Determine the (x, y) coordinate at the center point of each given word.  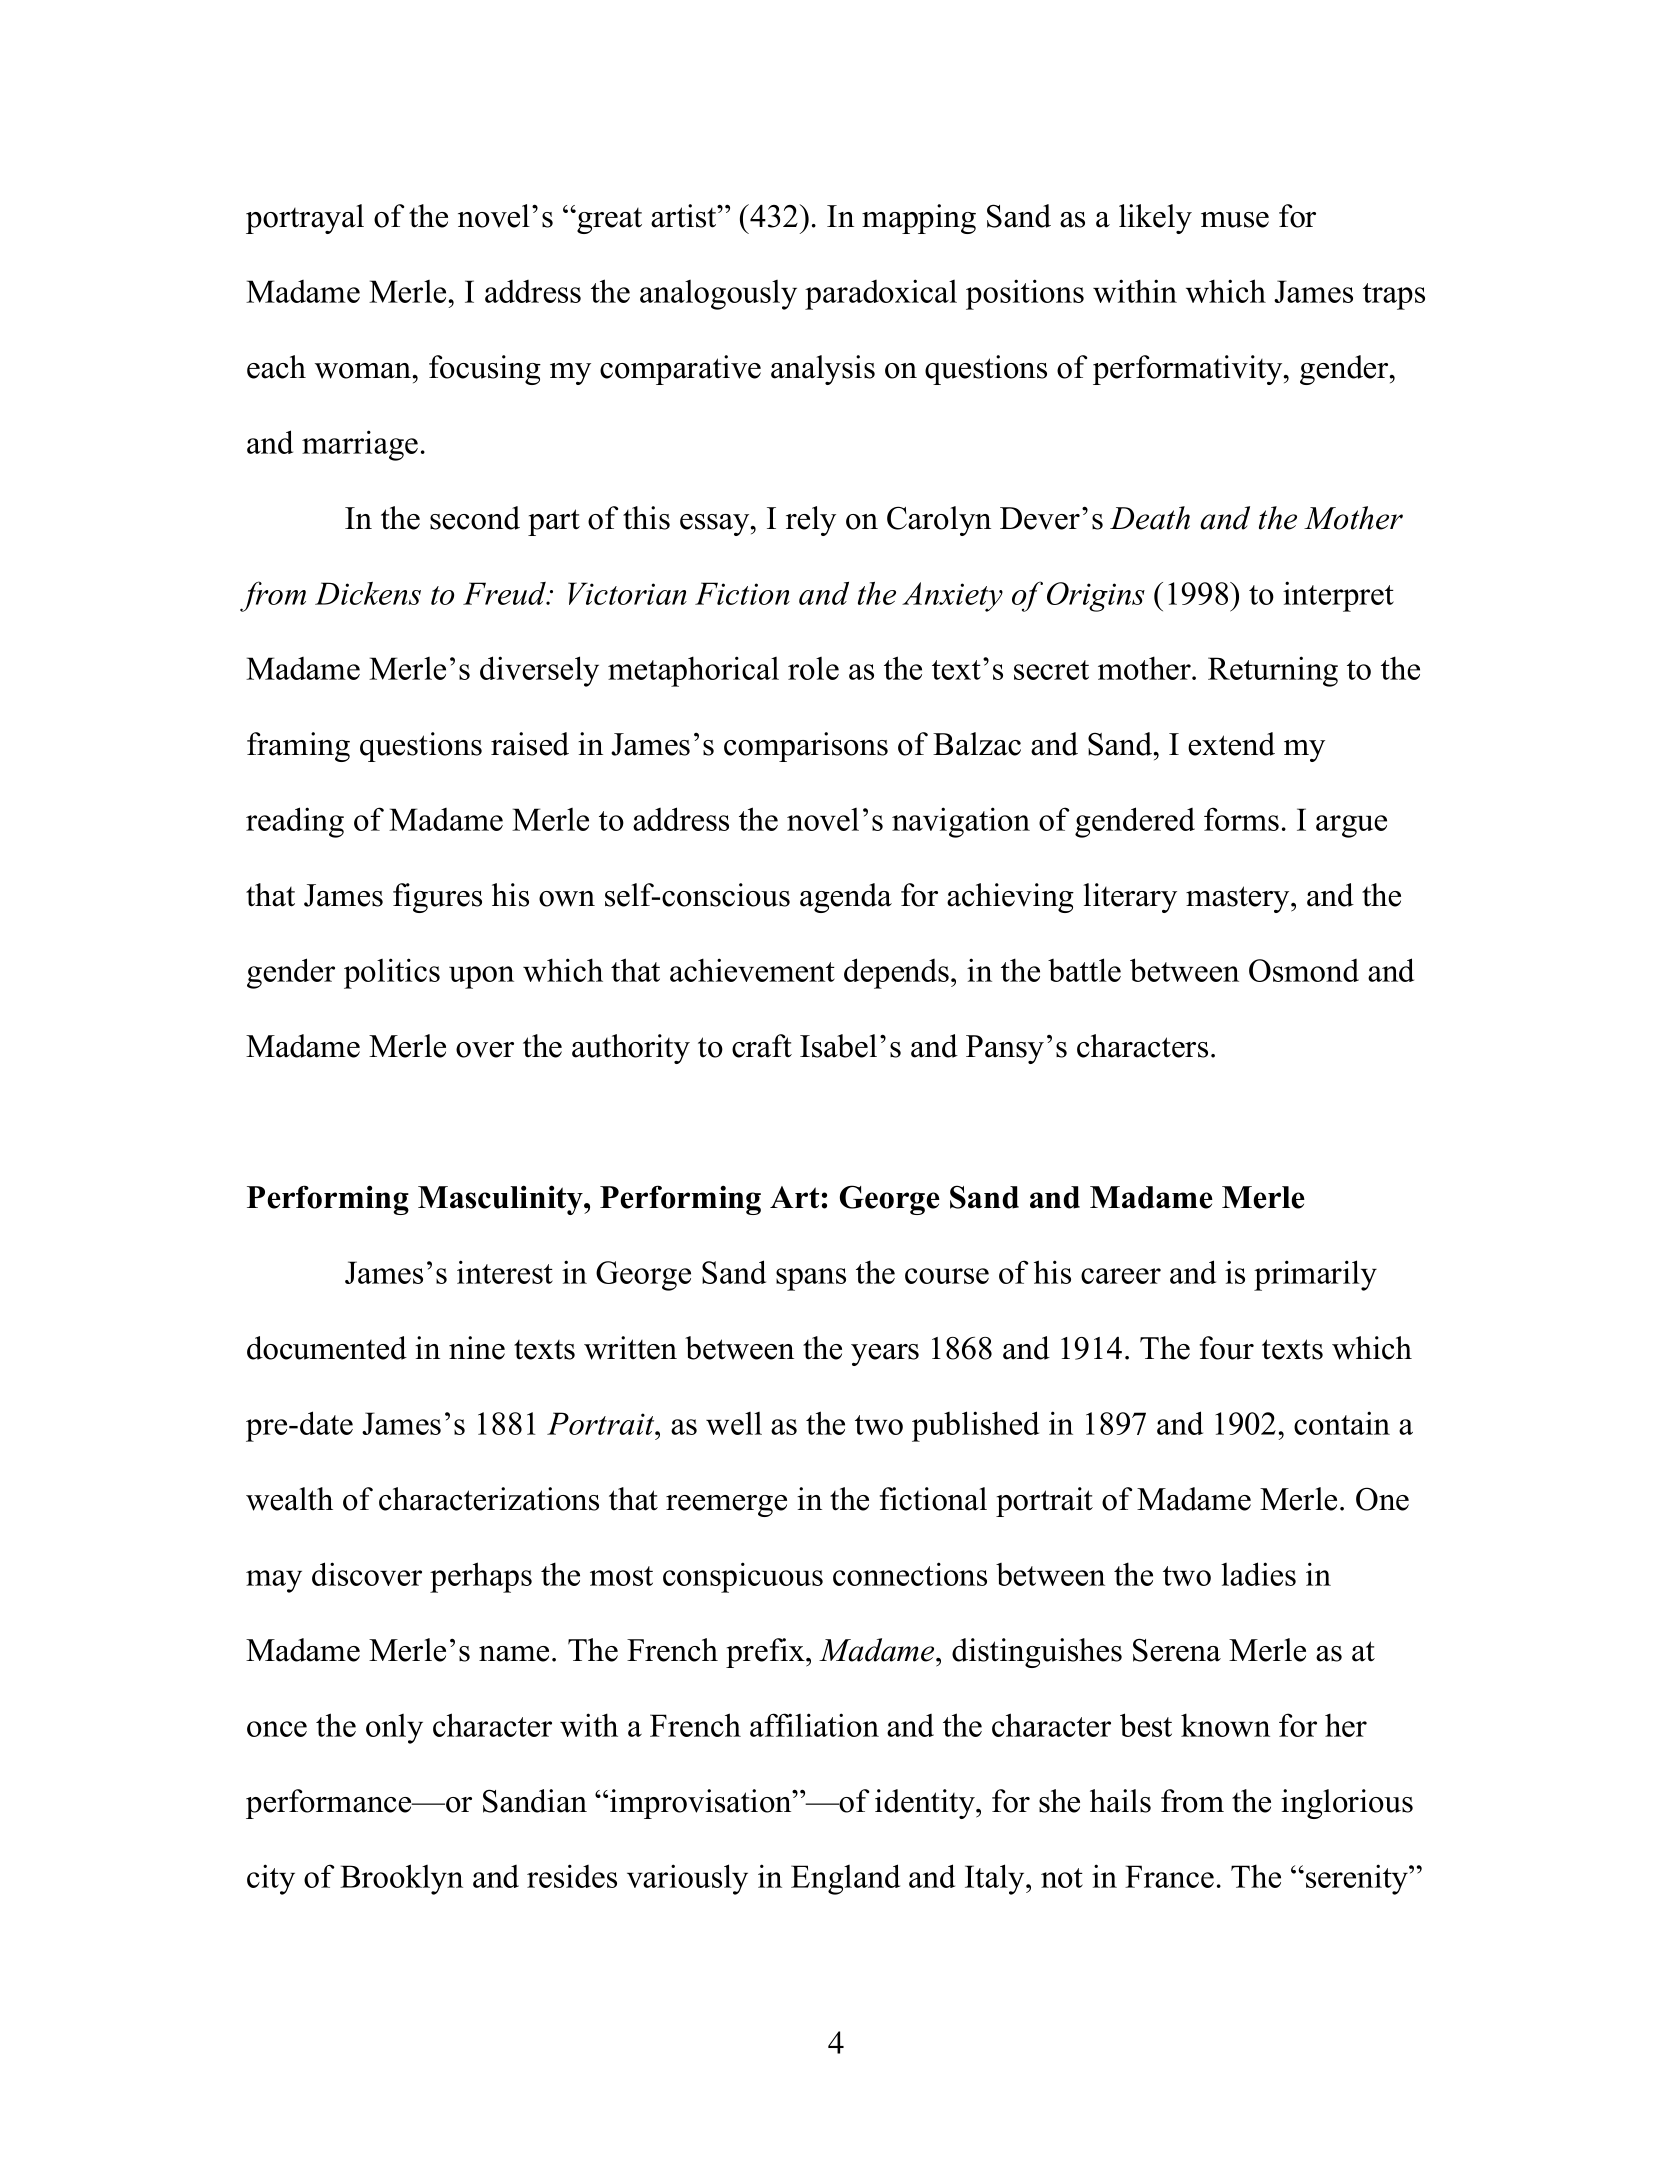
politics (392, 973)
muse (1235, 220)
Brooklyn (401, 1879)
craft (762, 1046)
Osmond (1304, 970)
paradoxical (881, 294)
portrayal (305, 219)
